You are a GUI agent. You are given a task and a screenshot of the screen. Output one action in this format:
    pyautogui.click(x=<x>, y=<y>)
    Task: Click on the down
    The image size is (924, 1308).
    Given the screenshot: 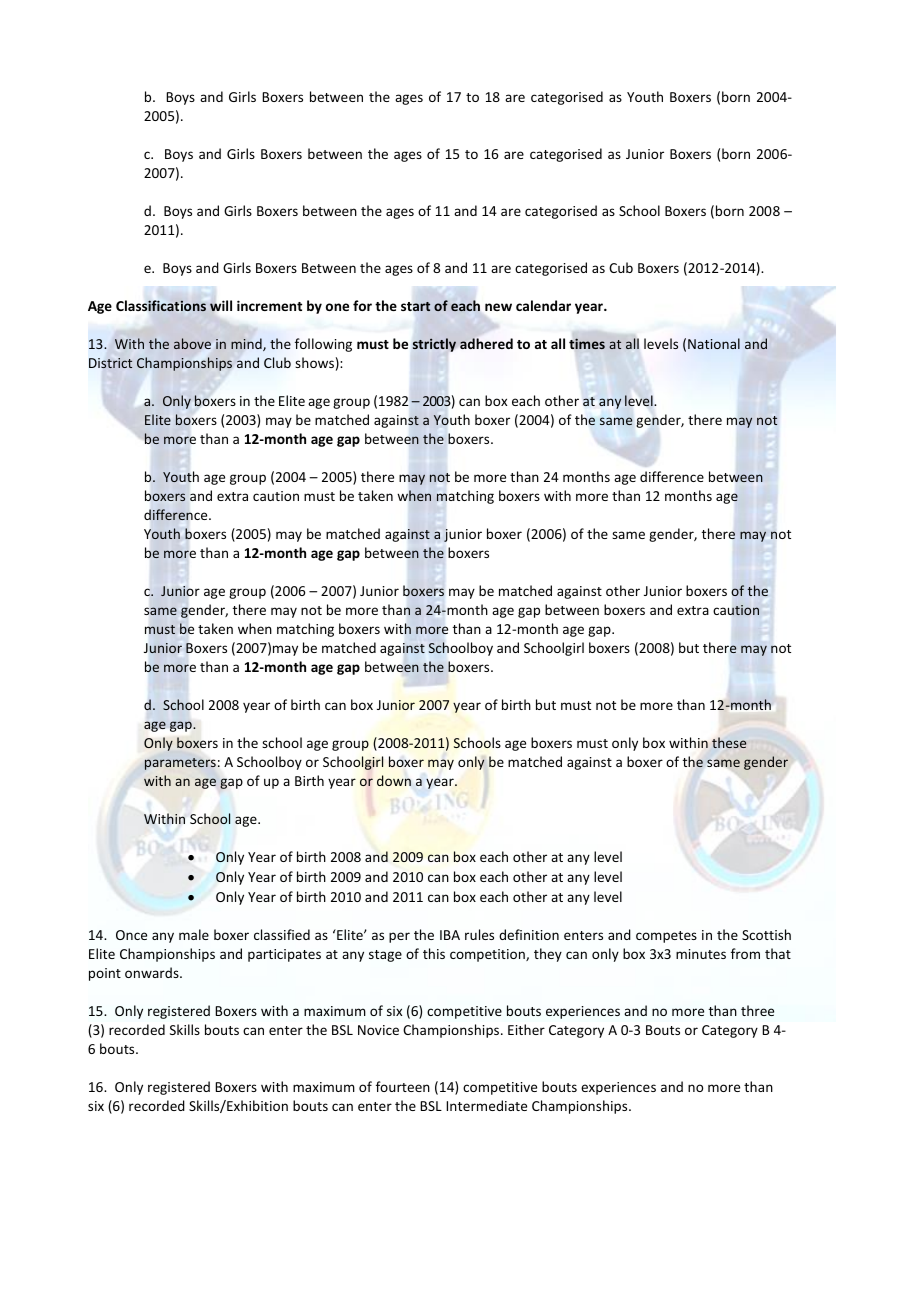 What is the action you would take?
    pyautogui.click(x=394, y=780)
